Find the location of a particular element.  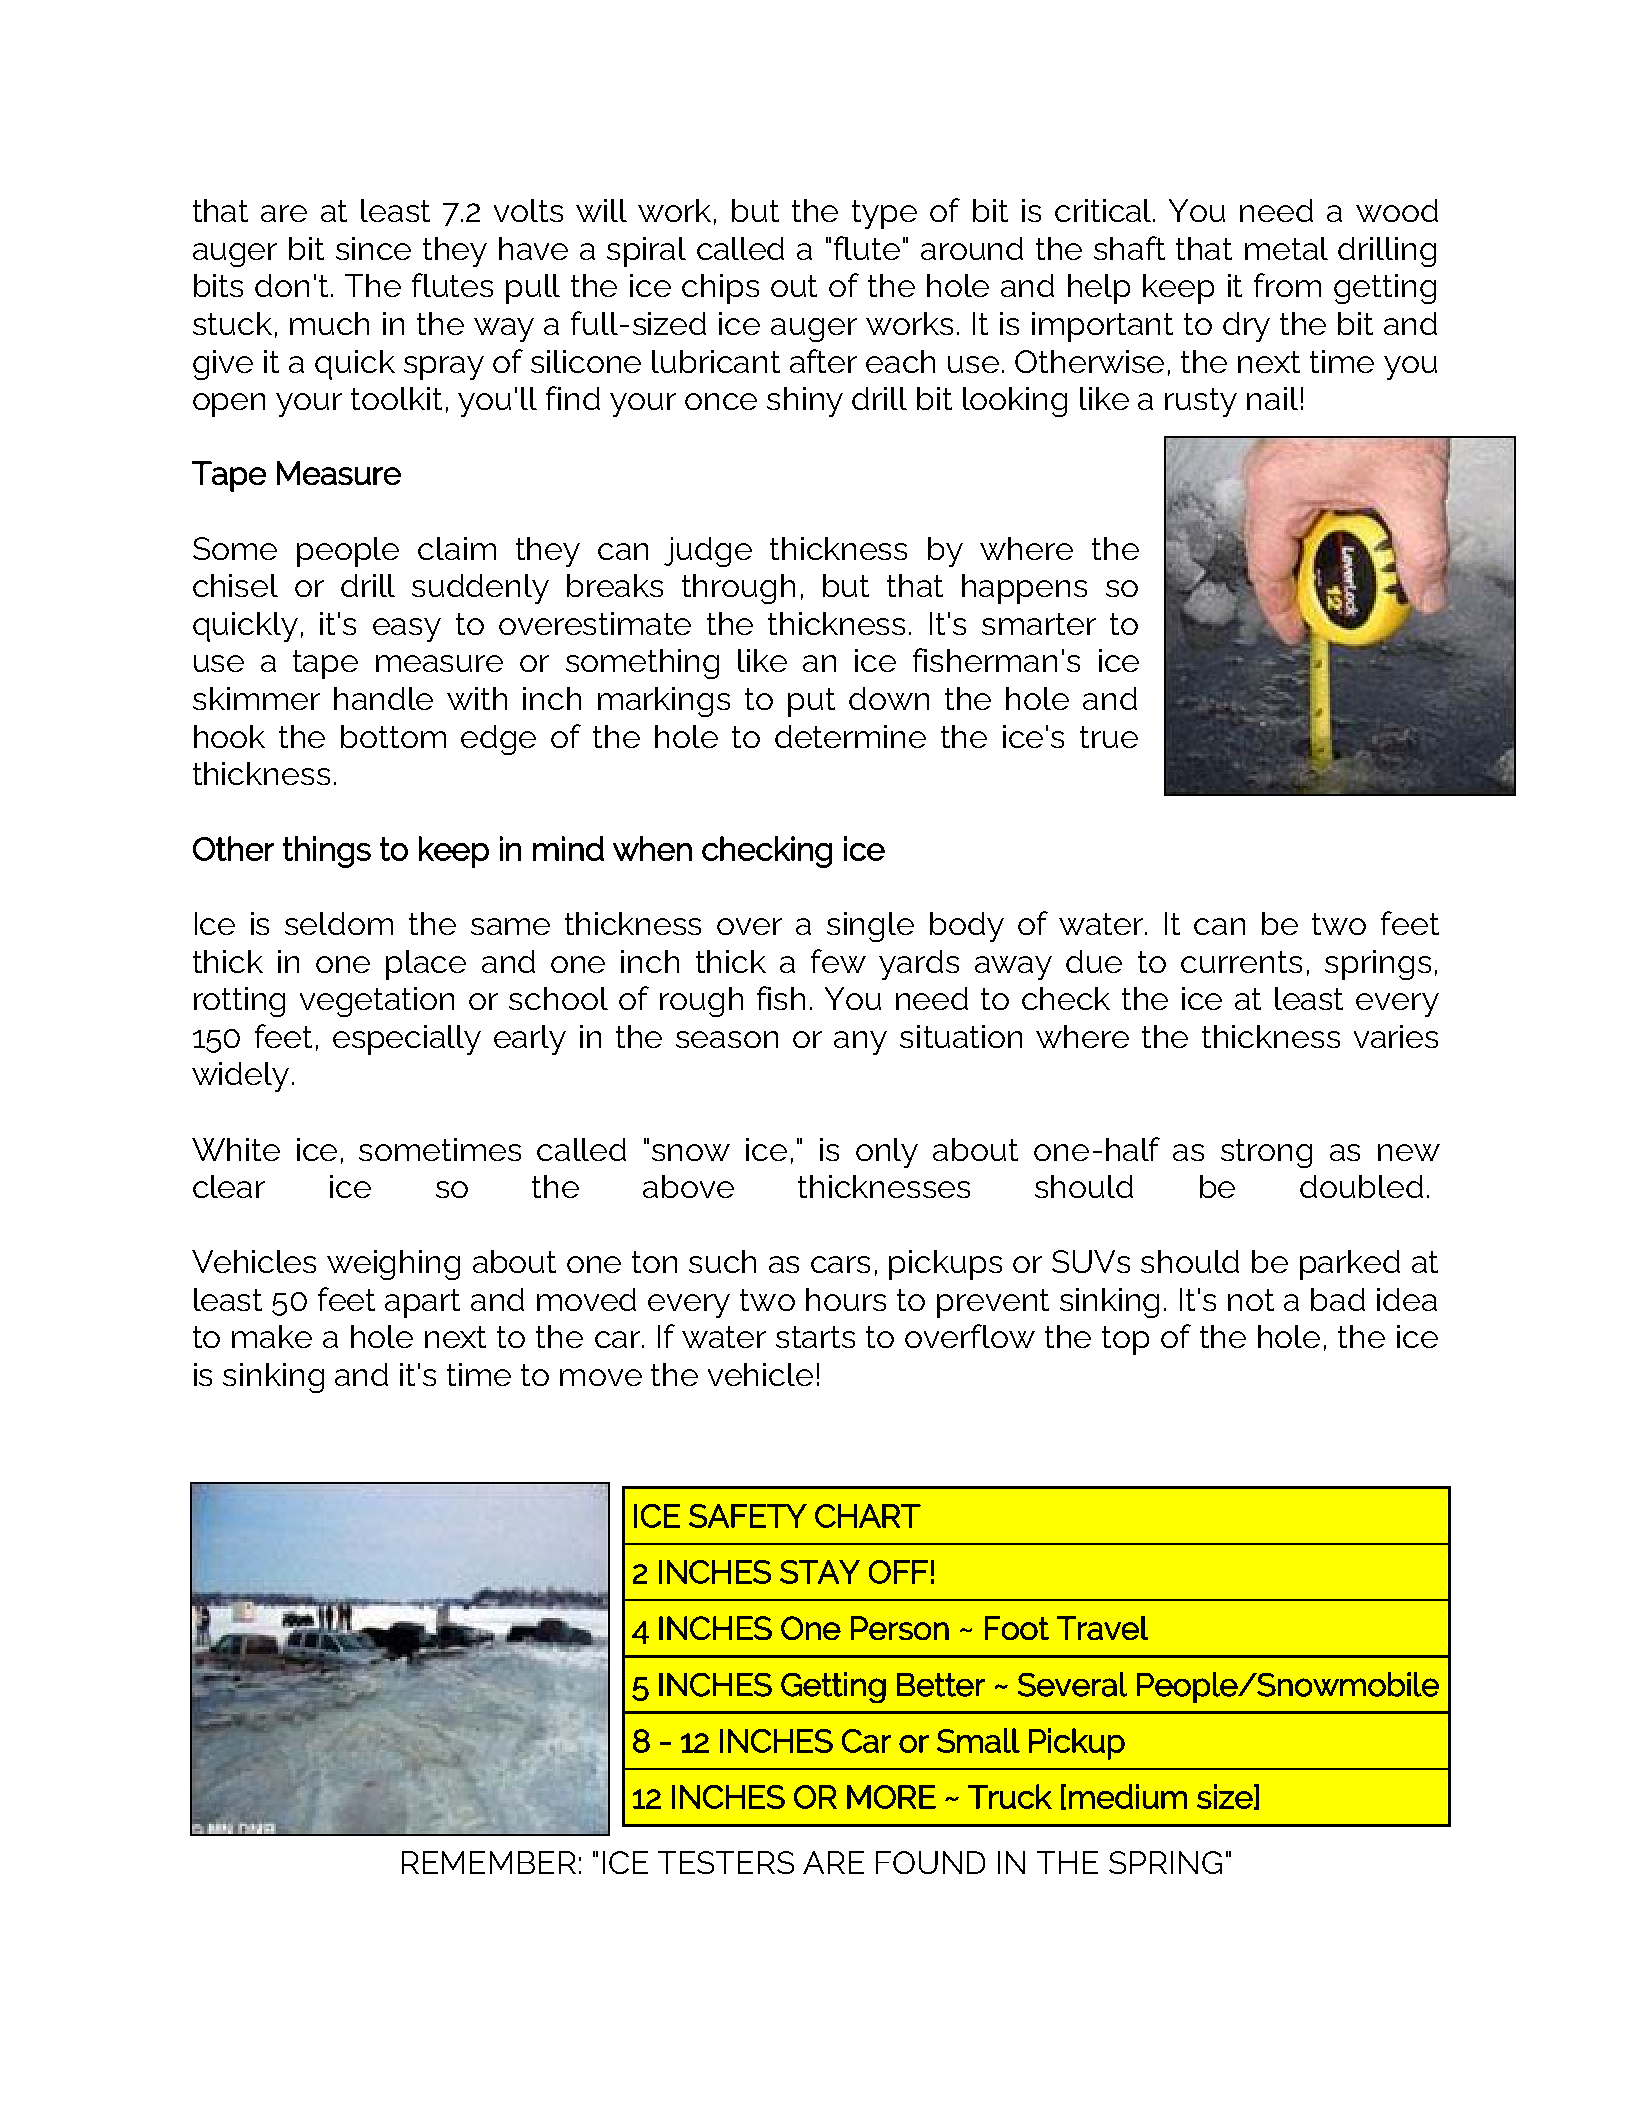

especially is located at coordinates (407, 1040).
